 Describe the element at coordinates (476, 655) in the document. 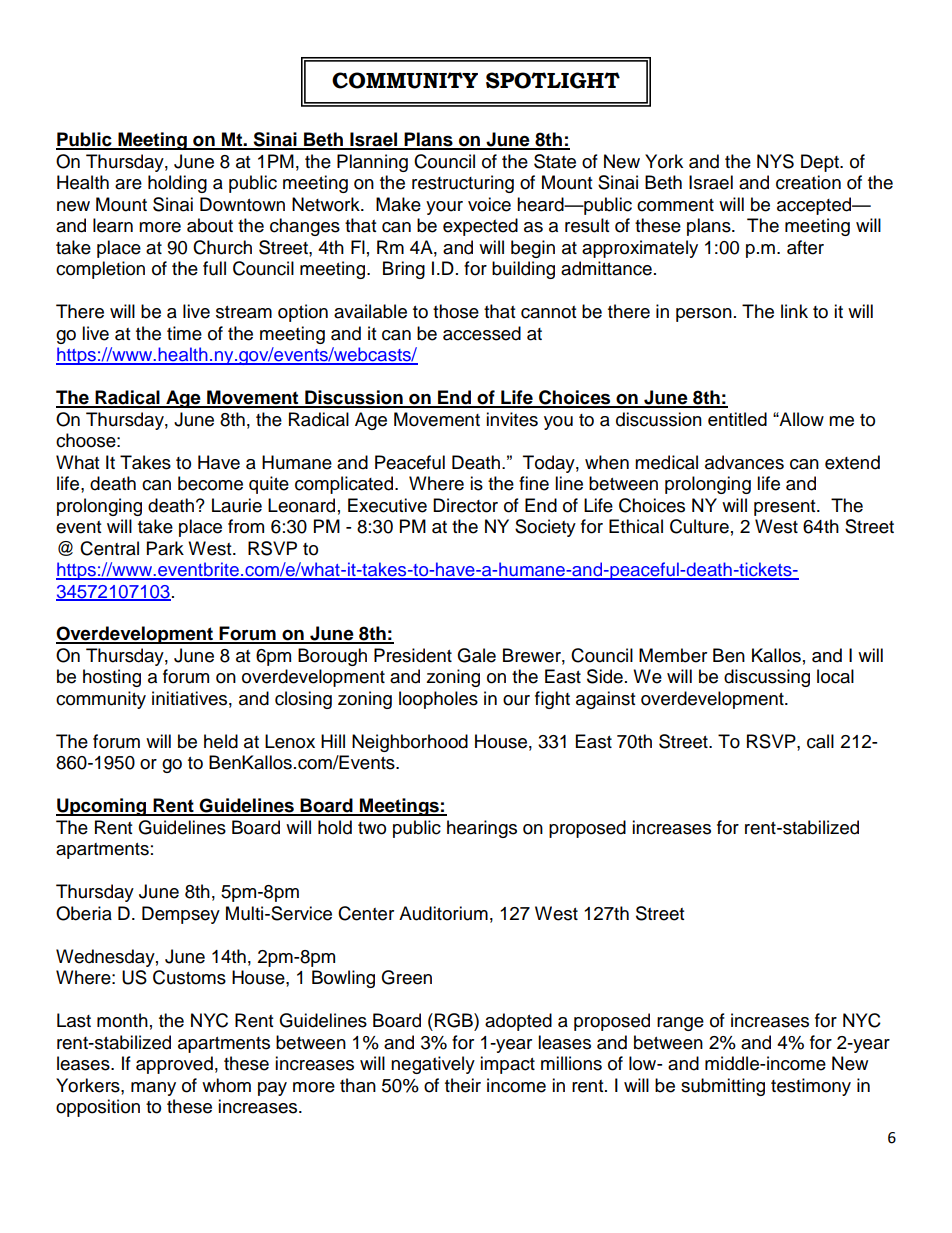

I see `Gale` at that location.
